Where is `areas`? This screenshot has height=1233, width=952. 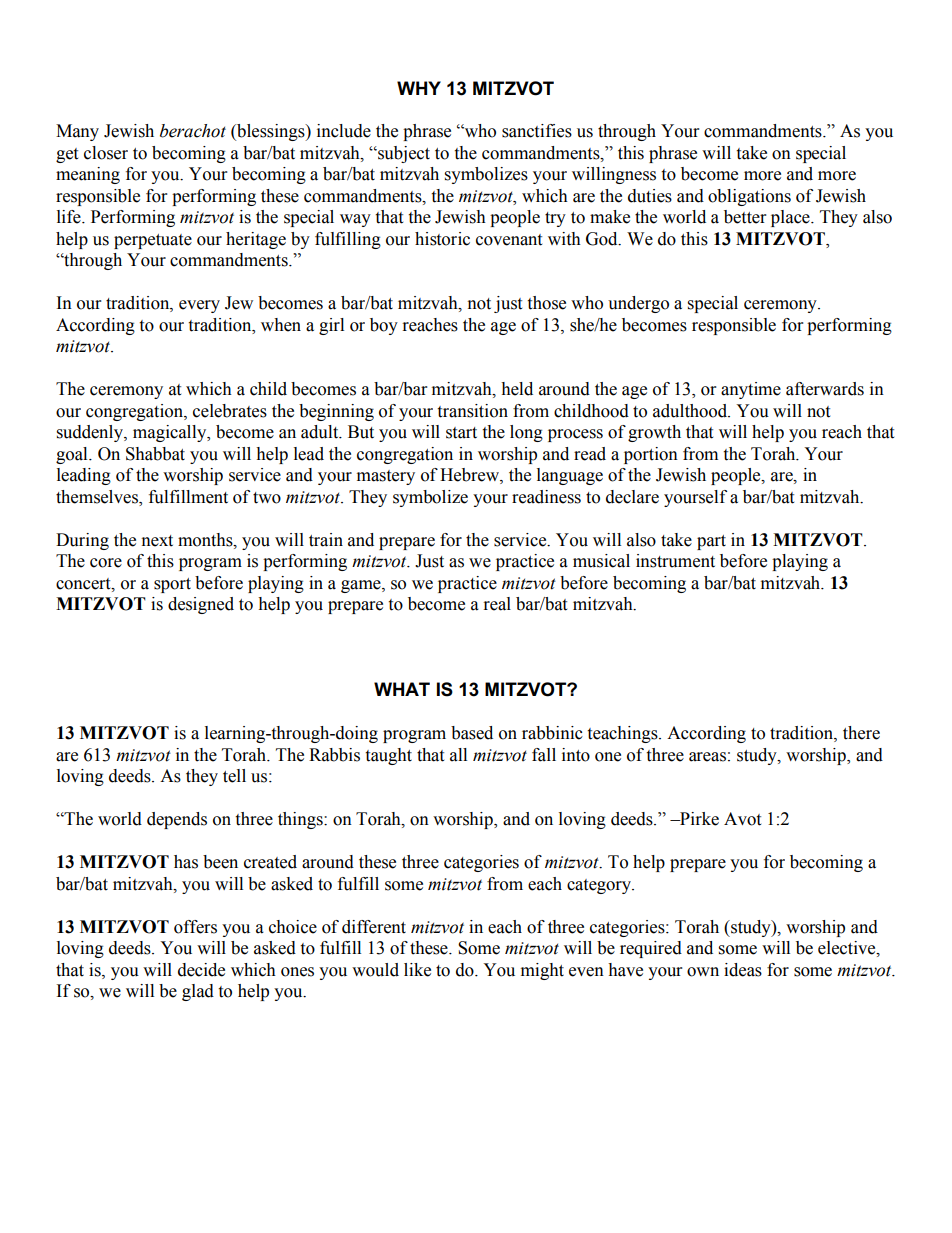
areas is located at coordinates (707, 757).
